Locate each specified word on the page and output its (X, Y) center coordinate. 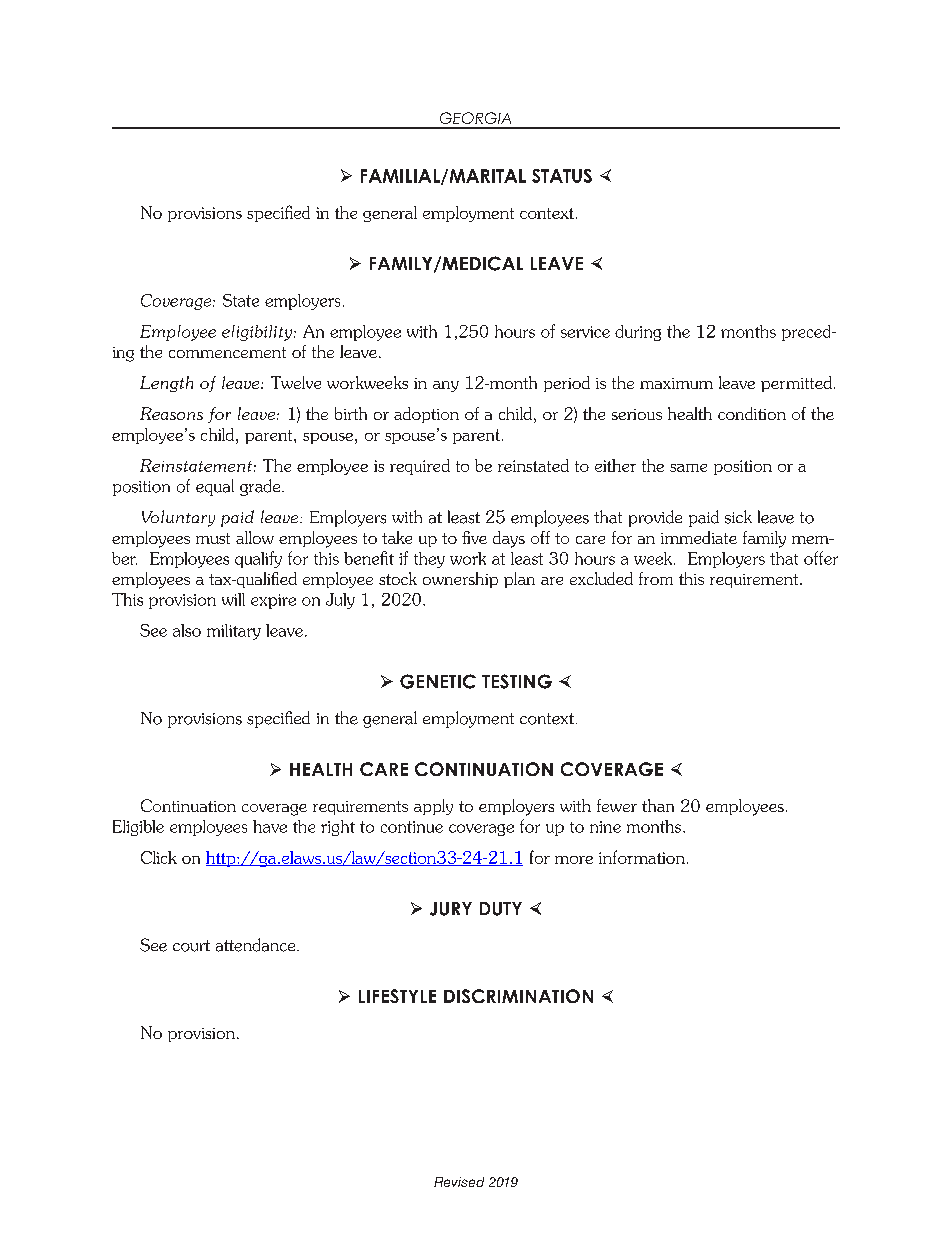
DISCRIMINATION (518, 996)
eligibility (258, 333)
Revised (459, 1182)
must (213, 538)
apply (433, 807)
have (270, 826)
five (474, 537)
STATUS (562, 176)
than (658, 805)
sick (738, 517)
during (638, 333)
